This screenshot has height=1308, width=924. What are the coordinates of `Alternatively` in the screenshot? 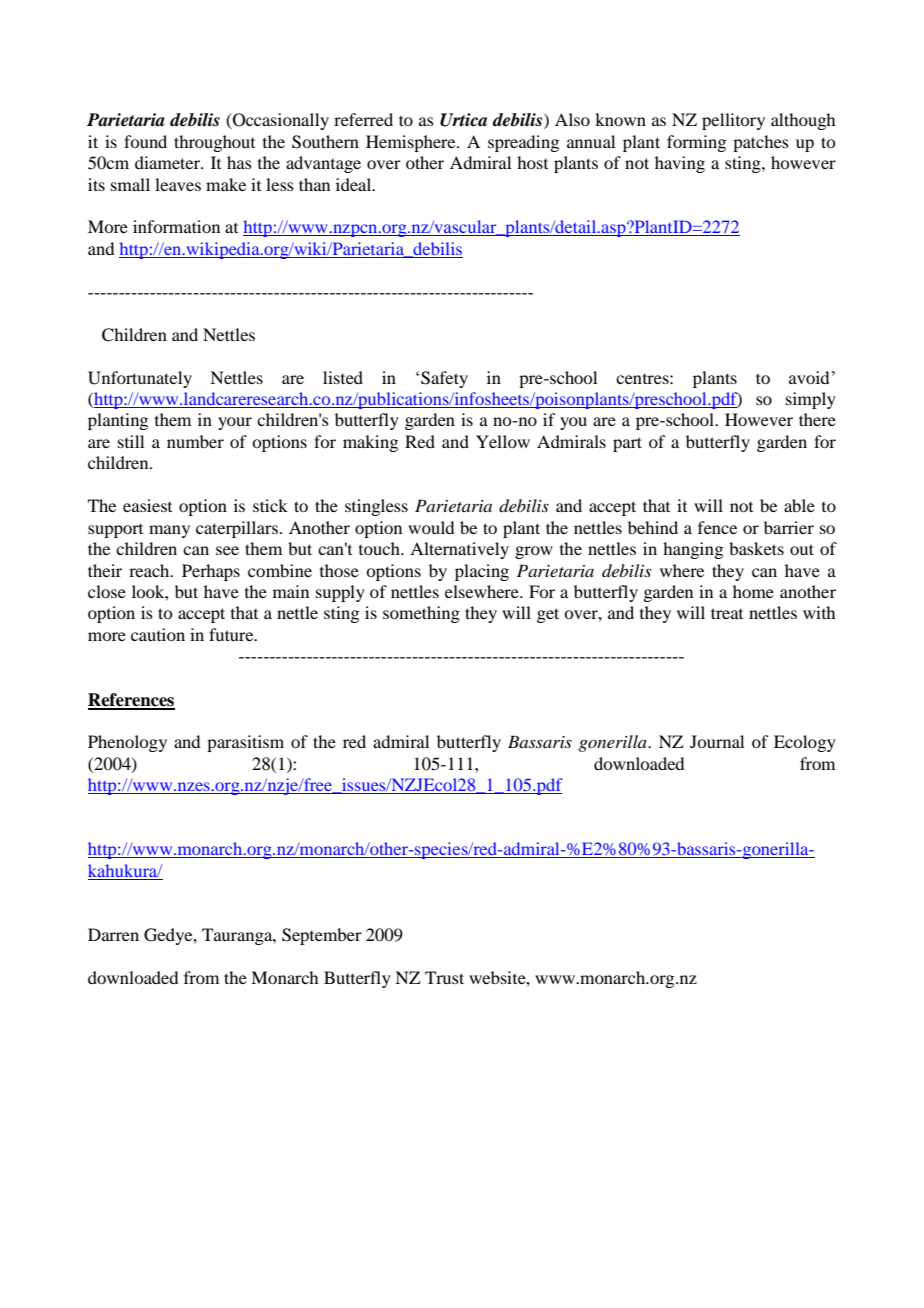 It's located at (459, 550).
